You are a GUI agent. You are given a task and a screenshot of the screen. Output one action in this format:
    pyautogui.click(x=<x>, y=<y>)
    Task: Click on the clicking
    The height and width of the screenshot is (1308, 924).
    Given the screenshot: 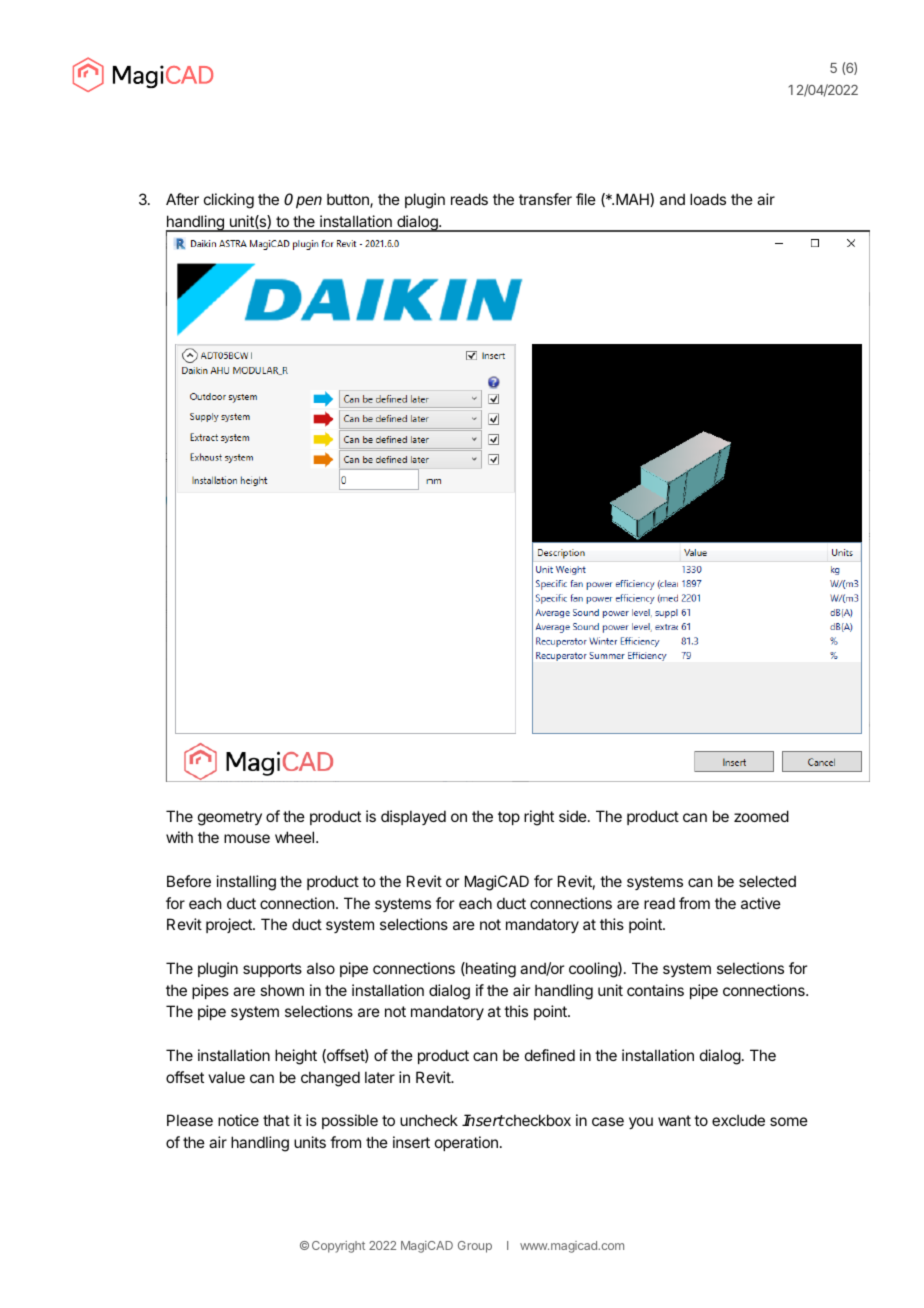 What is the action you would take?
    pyautogui.click(x=229, y=201)
